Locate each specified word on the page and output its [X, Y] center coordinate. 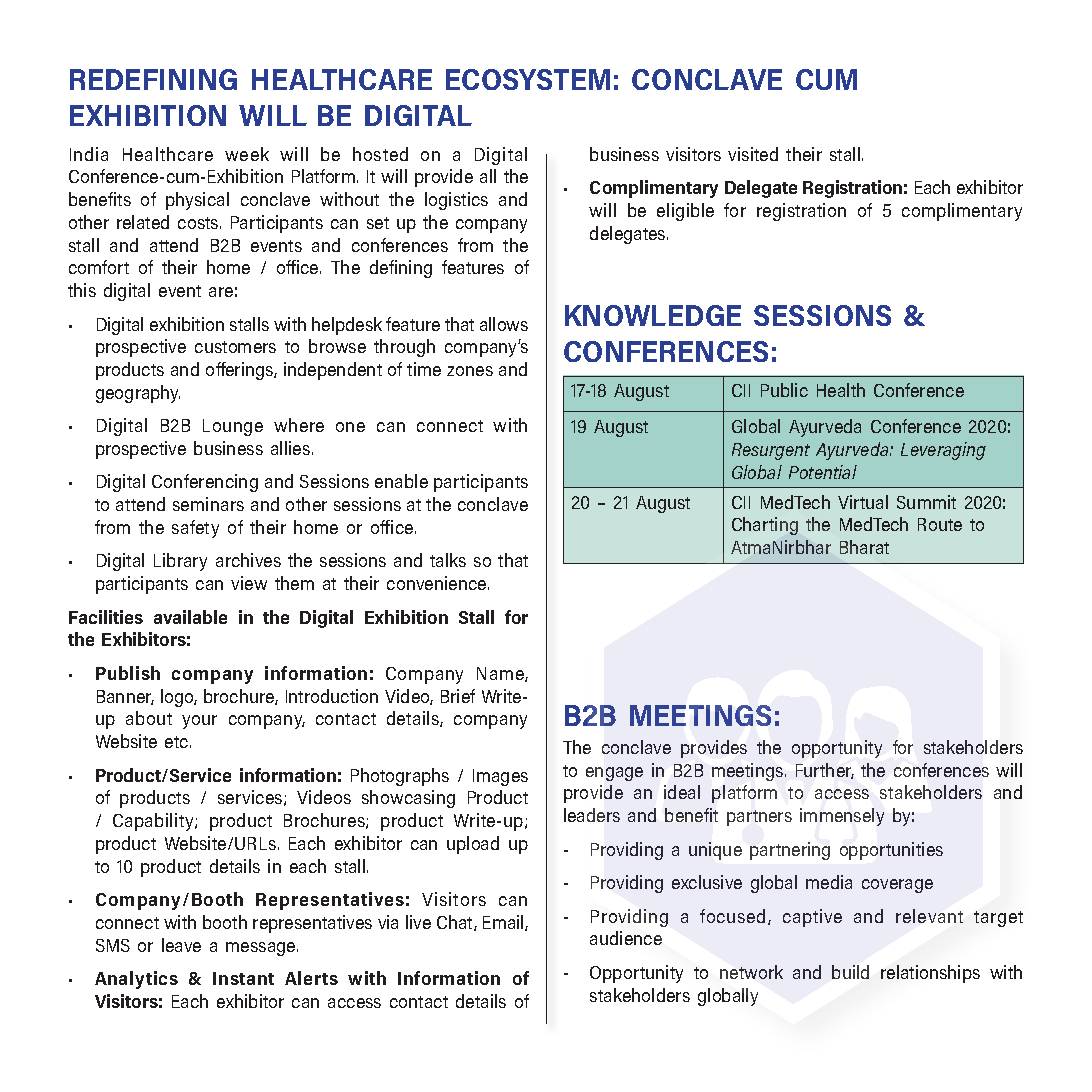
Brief [458, 696]
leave [181, 945]
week [247, 154]
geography [138, 394]
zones [470, 371]
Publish [128, 673]
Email [504, 923]
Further [825, 771]
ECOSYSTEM [528, 79]
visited [753, 154]
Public [784, 390]
